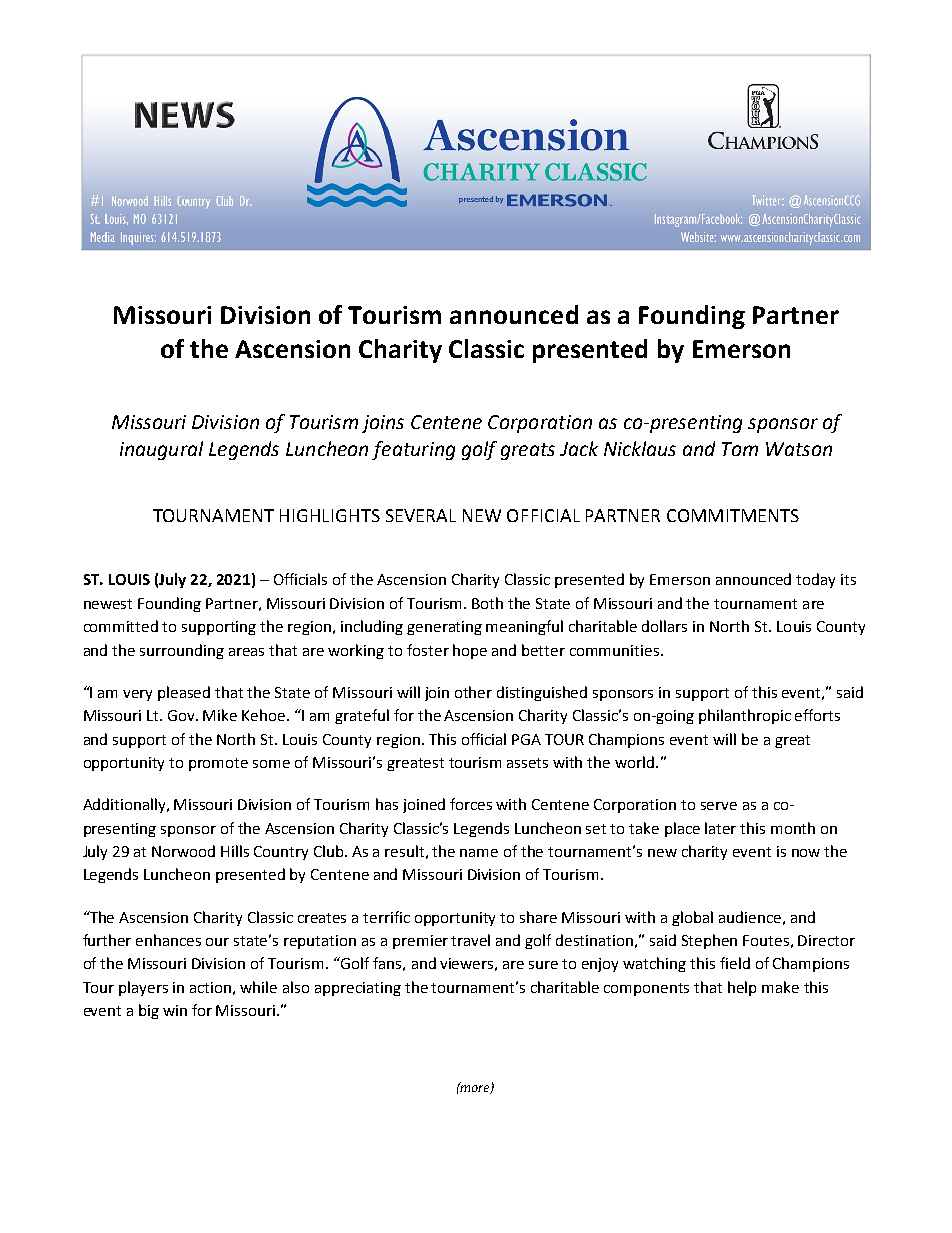 This page has height=1233, width=952. Describe the element at coordinates (806, 853) in the page. I see `now` at that location.
